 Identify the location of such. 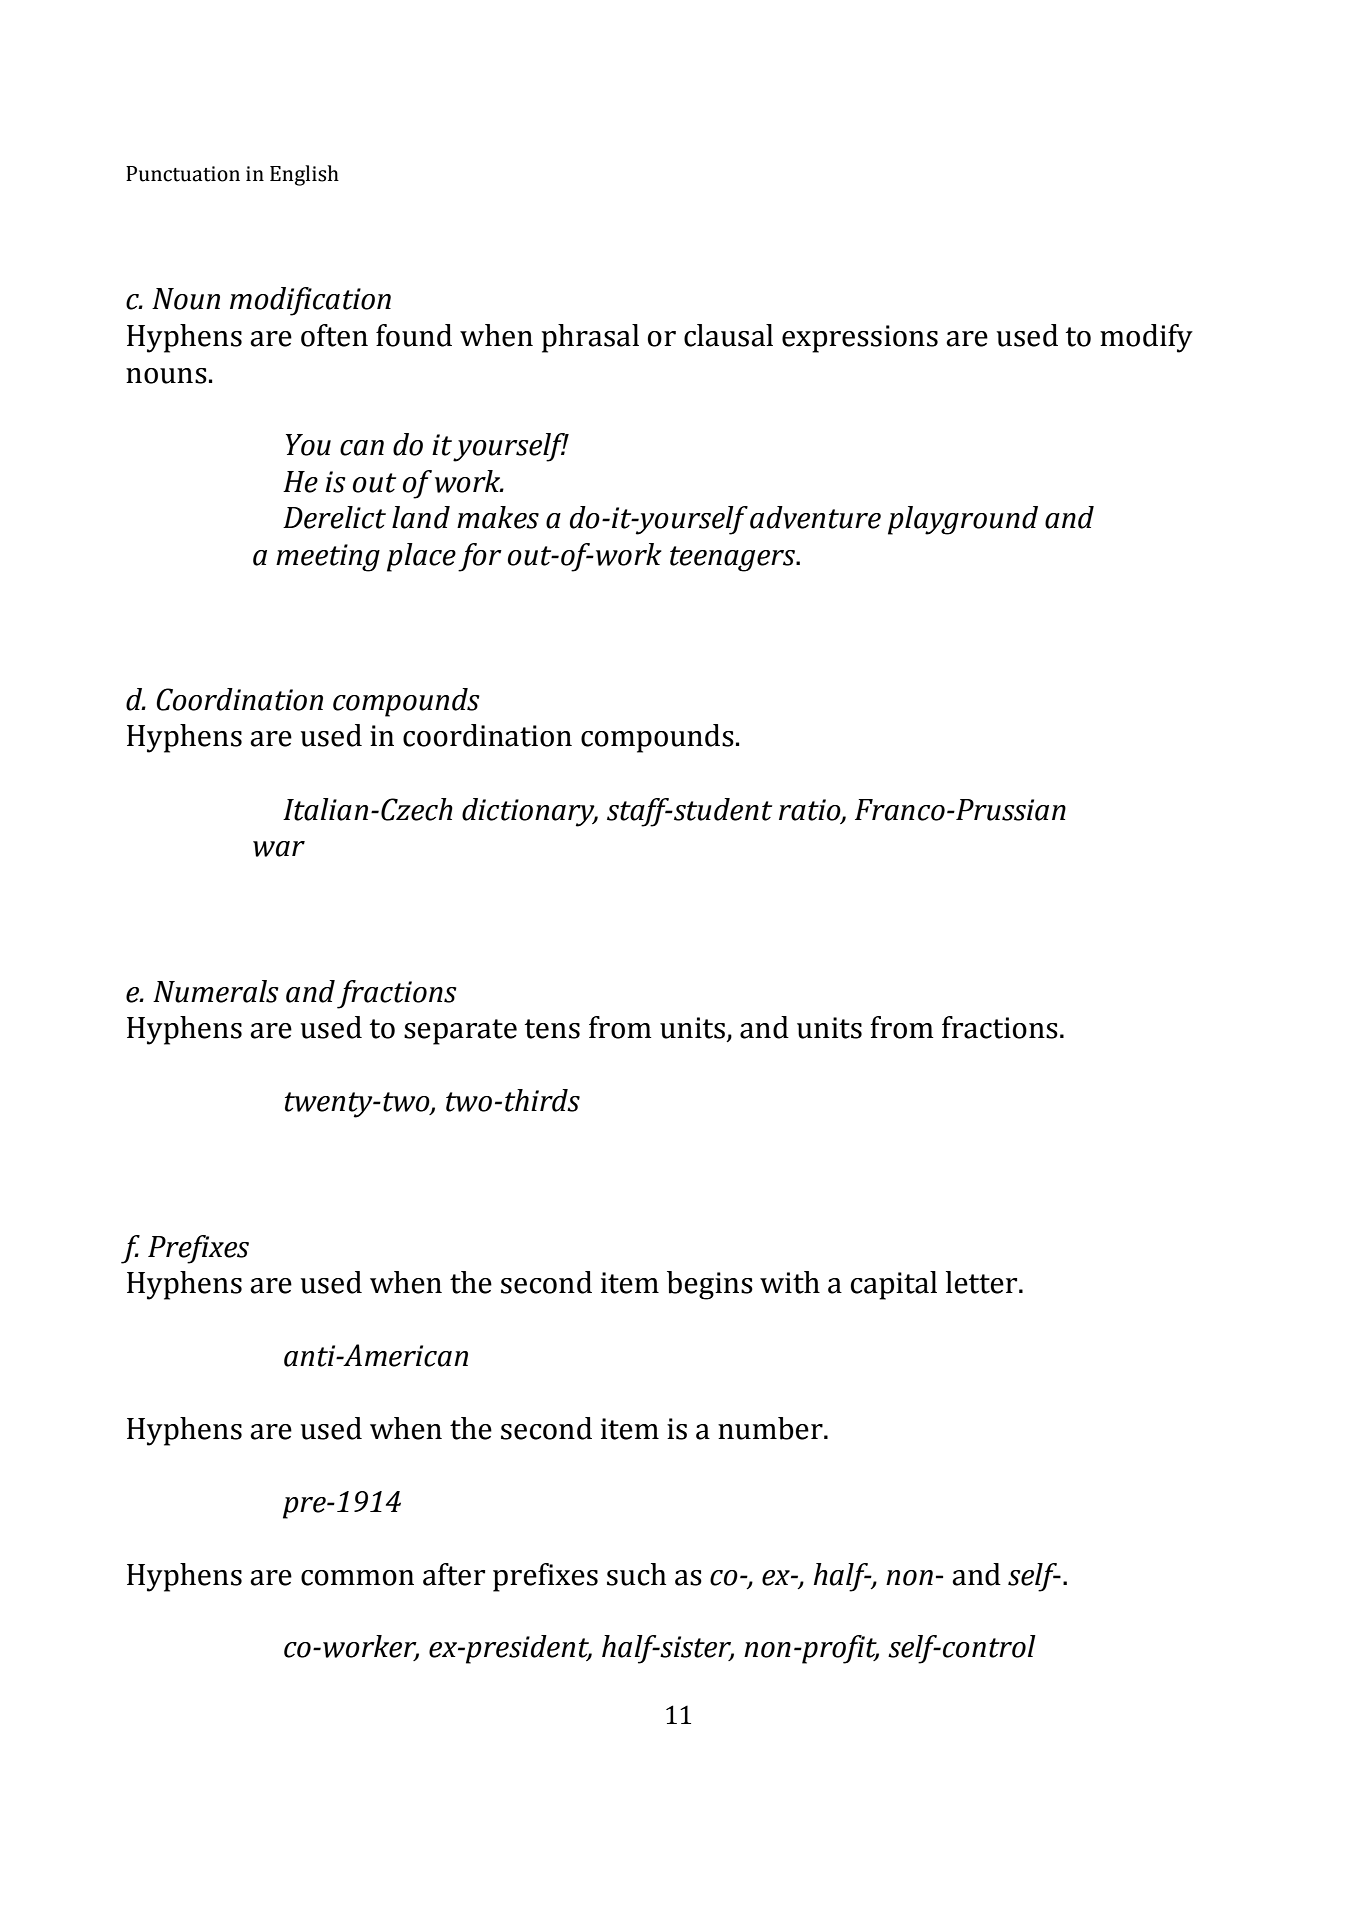
(636, 1574).
